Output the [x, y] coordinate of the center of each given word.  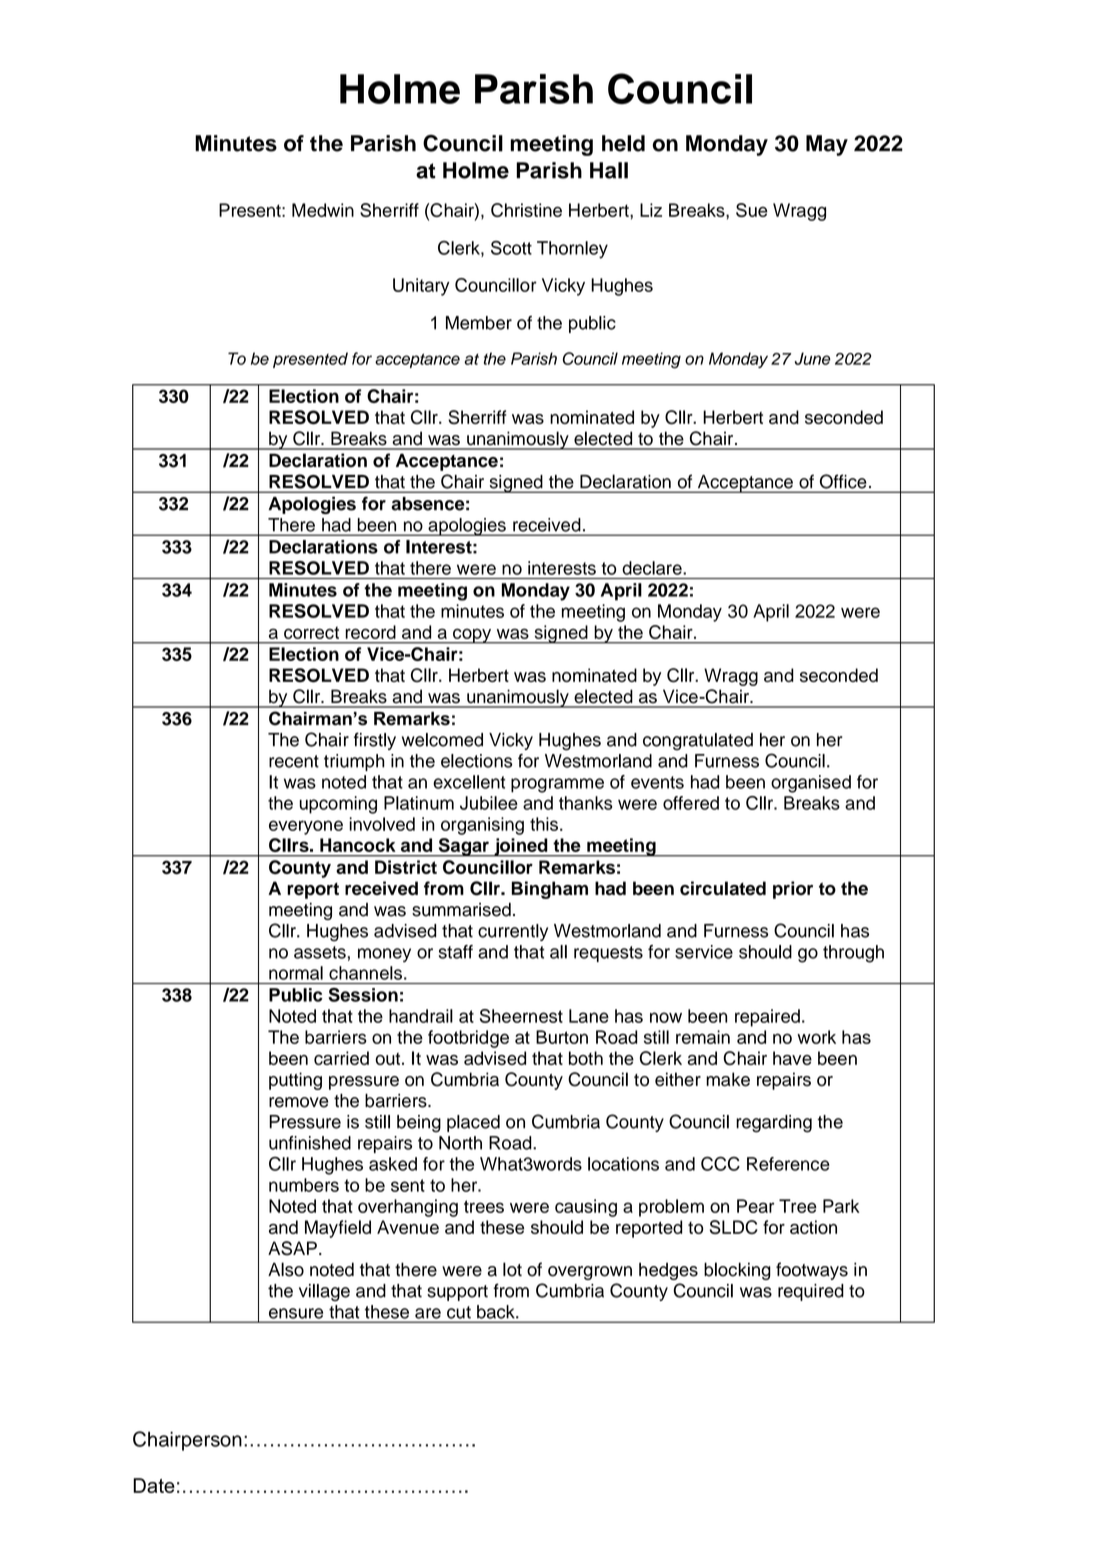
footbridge [468, 1039]
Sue [752, 210]
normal [296, 973]
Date [154, 1485]
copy [472, 636]
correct [311, 632]
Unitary [421, 287]
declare [653, 568]
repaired [767, 1018]
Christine [526, 210]
